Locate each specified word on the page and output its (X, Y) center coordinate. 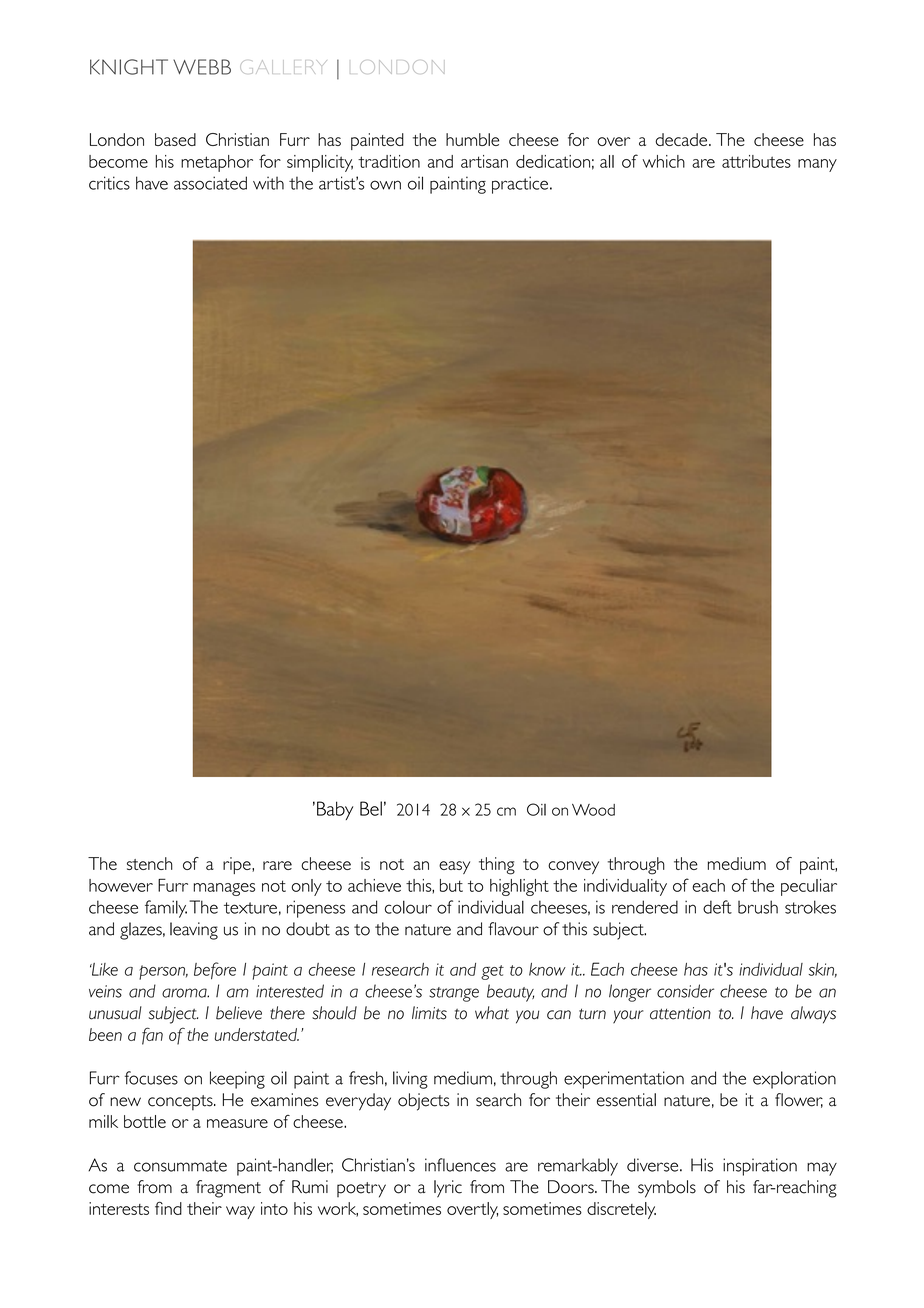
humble (472, 139)
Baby (335, 810)
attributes (756, 161)
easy (454, 867)
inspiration (760, 1167)
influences (460, 1165)
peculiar (809, 887)
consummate (180, 1166)
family (166, 909)
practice (520, 185)
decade (682, 139)
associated (210, 183)
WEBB (202, 67)
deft (717, 907)
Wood (593, 810)
